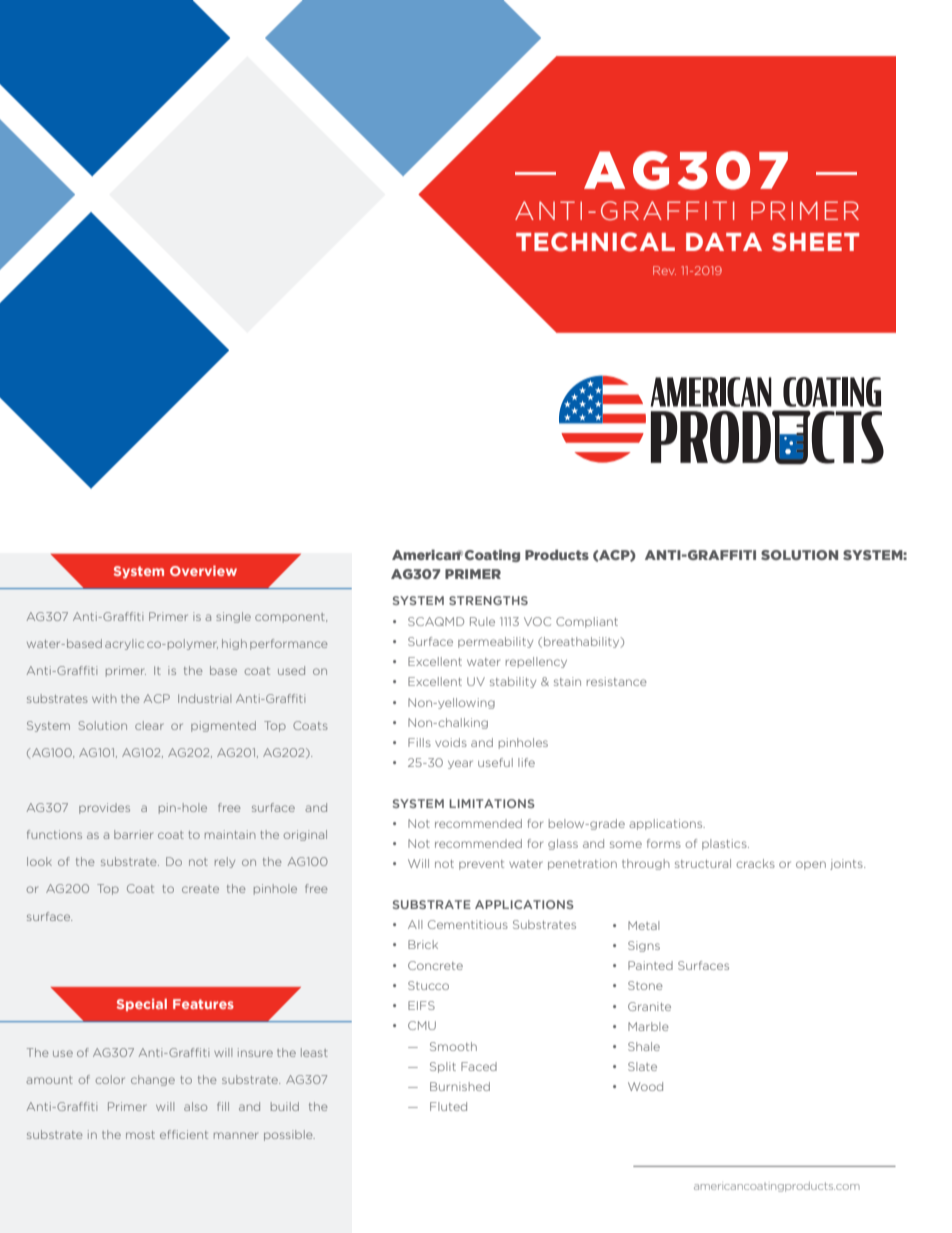 The height and width of the screenshot is (1233, 952). I want to click on most, so click(140, 1135).
